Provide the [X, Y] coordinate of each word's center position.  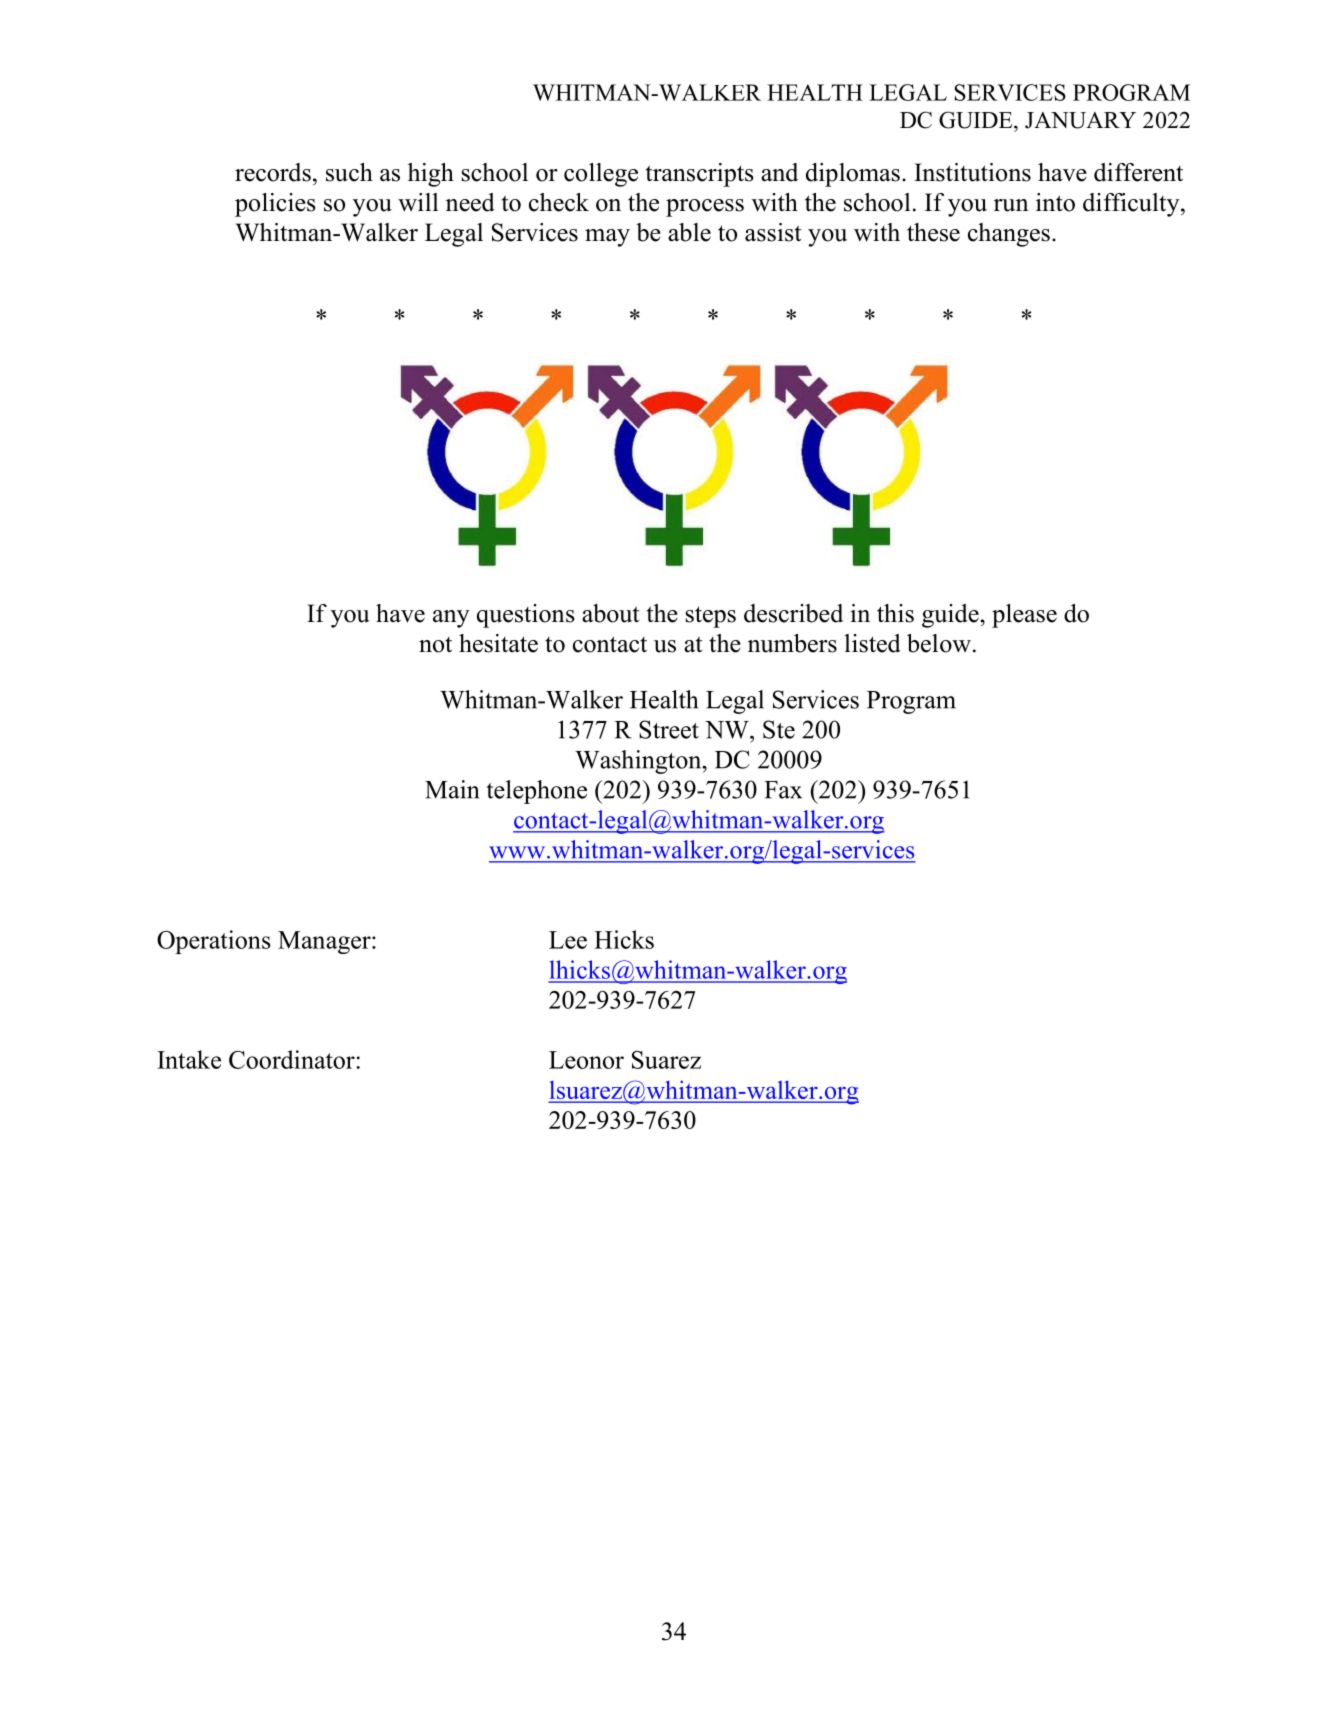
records [273, 172]
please [1024, 616]
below [939, 643]
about [610, 613]
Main [452, 789]
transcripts [700, 175]
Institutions [972, 172]
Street [669, 729]
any [451, 619]
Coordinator [293, 1059]
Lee [568, 940]
